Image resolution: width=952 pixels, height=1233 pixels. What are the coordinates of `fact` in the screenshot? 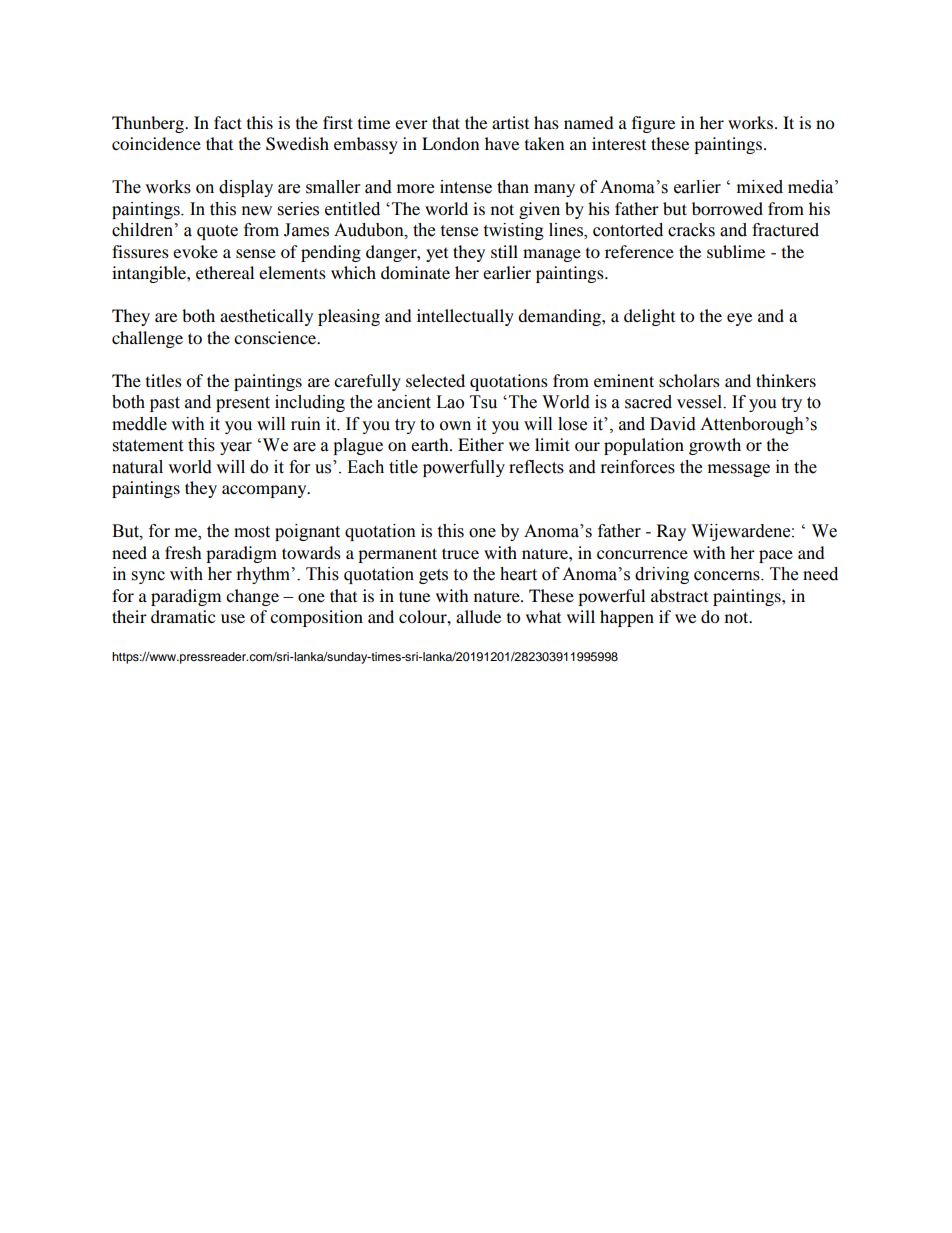 It's located at (228, 122).
